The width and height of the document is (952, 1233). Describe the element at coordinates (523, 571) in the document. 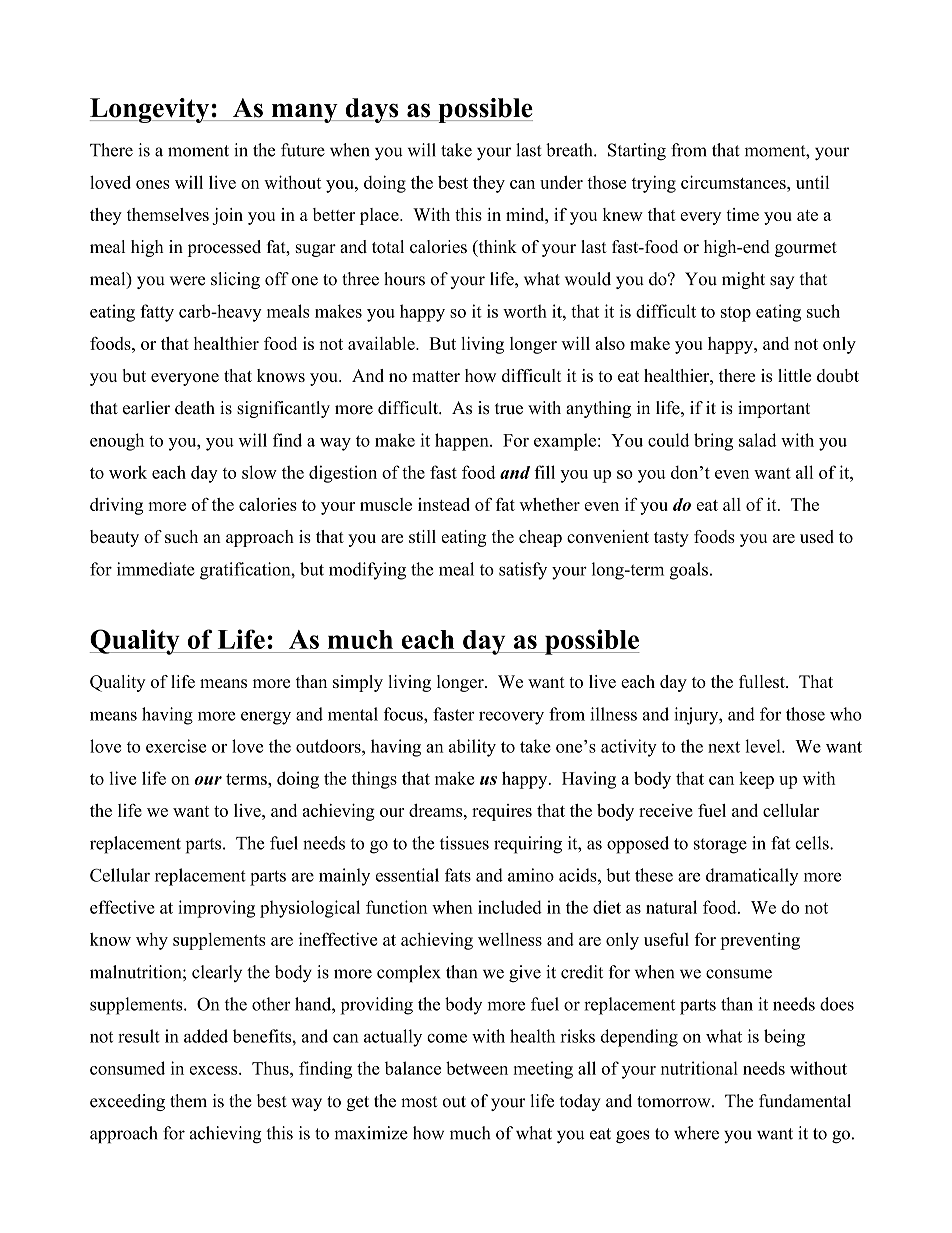

I see `satisfy` at that location.
